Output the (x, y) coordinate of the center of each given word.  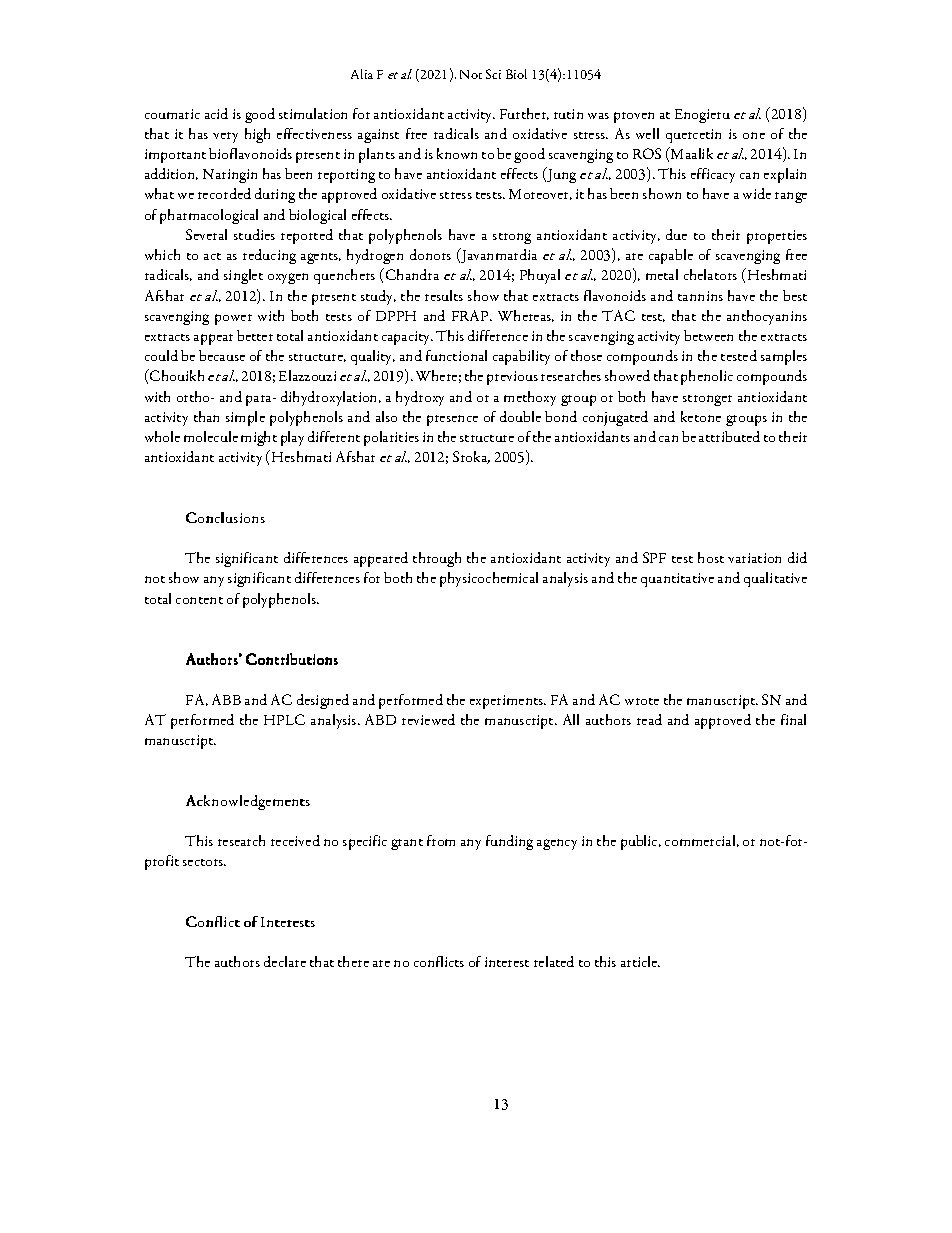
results (444, 295)
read (649, 719)
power (233, 319)
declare (285, 961)
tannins (700, 296)
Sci (493, 74)
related (554, 961)
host (711, 557)
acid (216, 113)
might (259, 438)
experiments (508, 702)
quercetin (693, 136)
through (437, 559)
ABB (226, 699)
